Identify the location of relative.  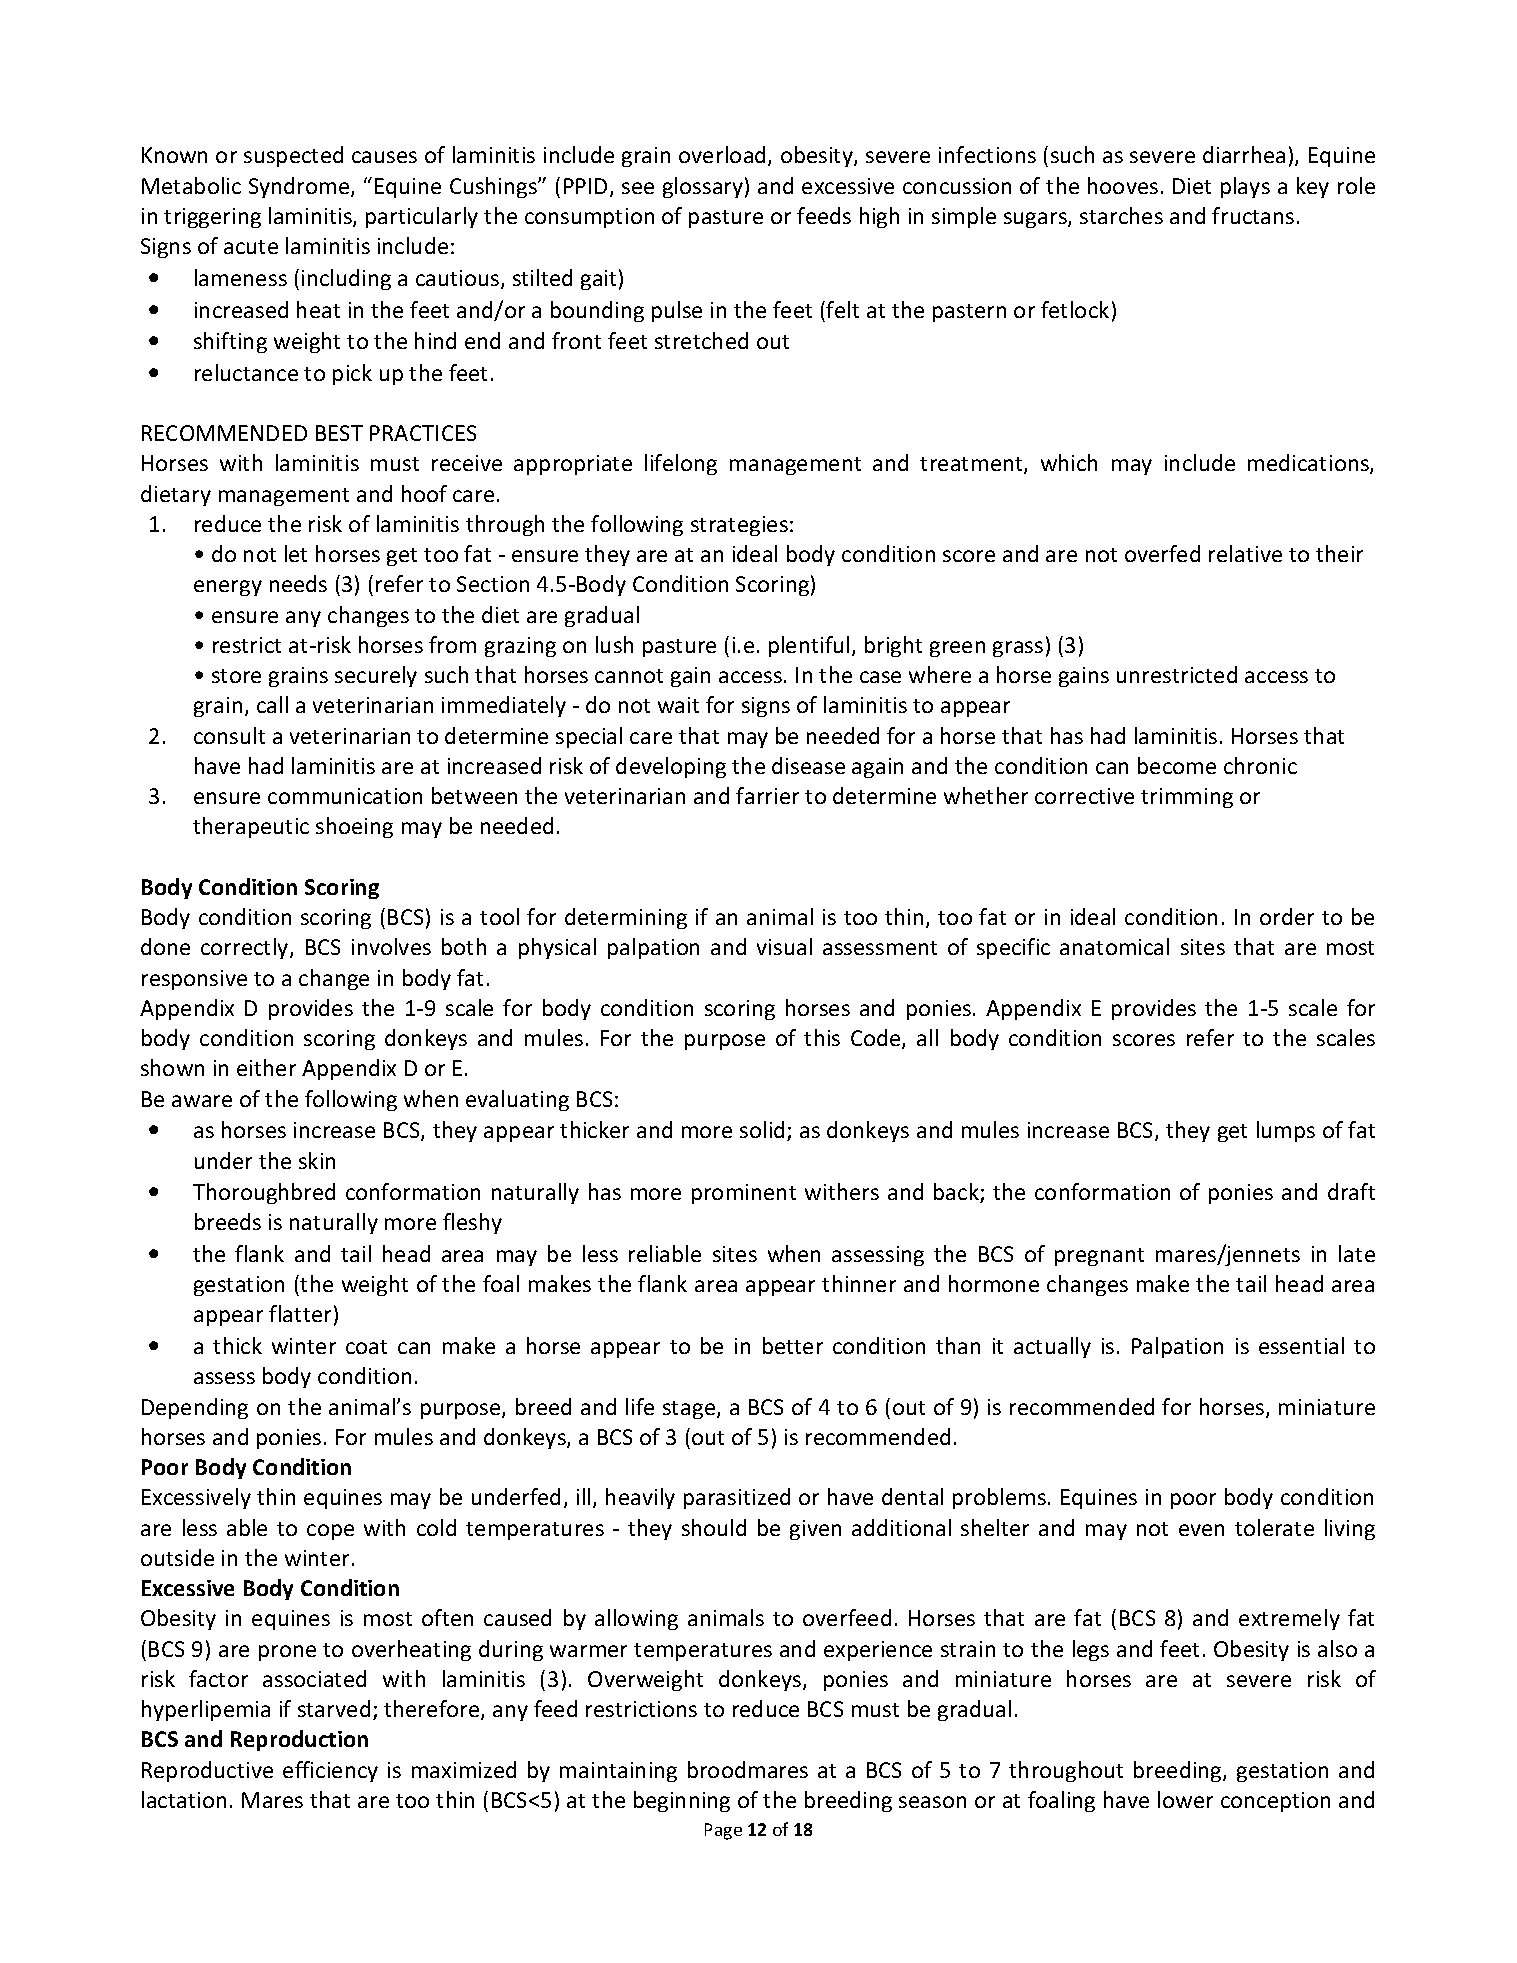
(1245, 553).
